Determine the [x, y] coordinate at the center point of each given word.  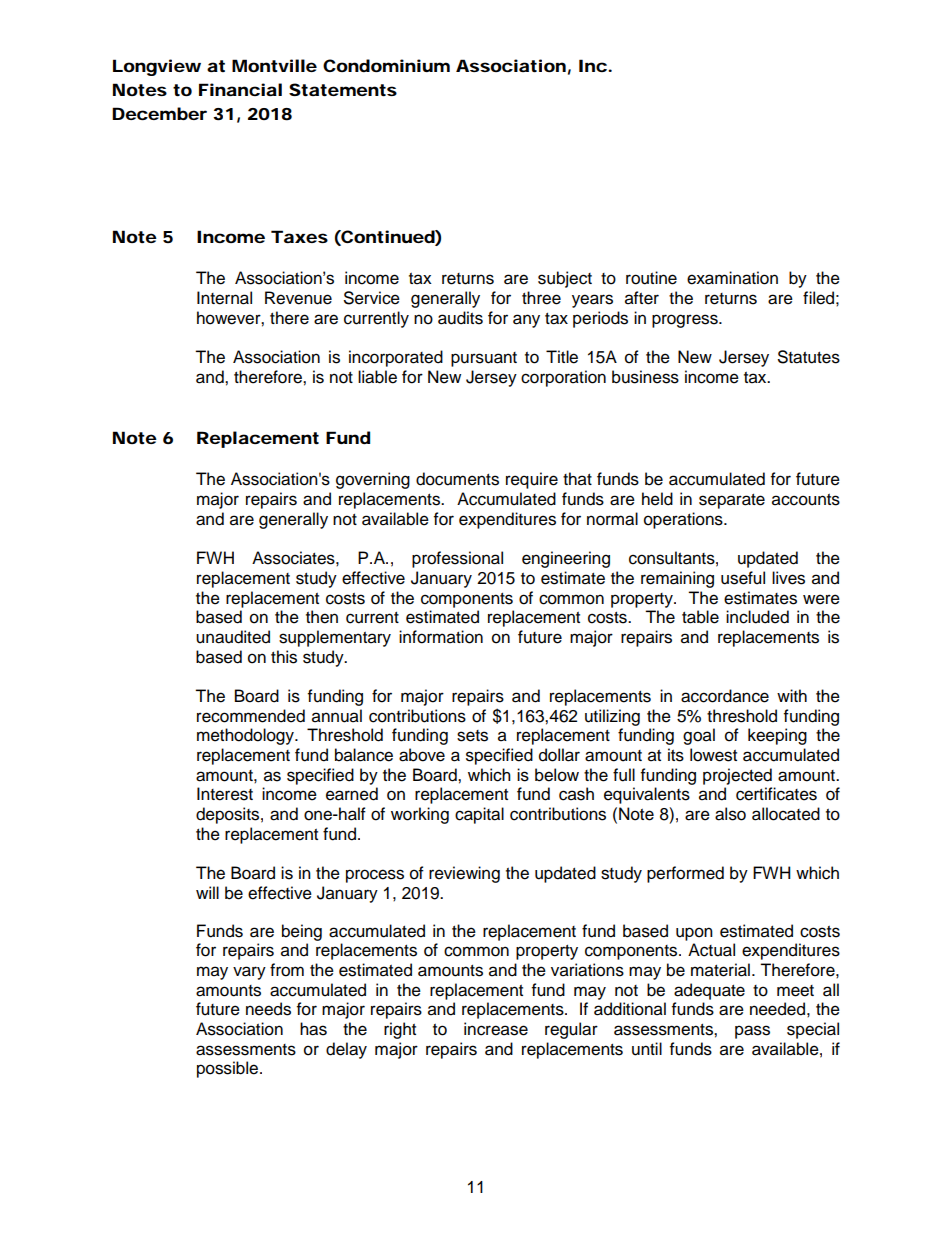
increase [496, 1029]
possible [229, 1069]
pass [752, 1032]
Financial [240, 89]
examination [732, 278]
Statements [343, 89]
